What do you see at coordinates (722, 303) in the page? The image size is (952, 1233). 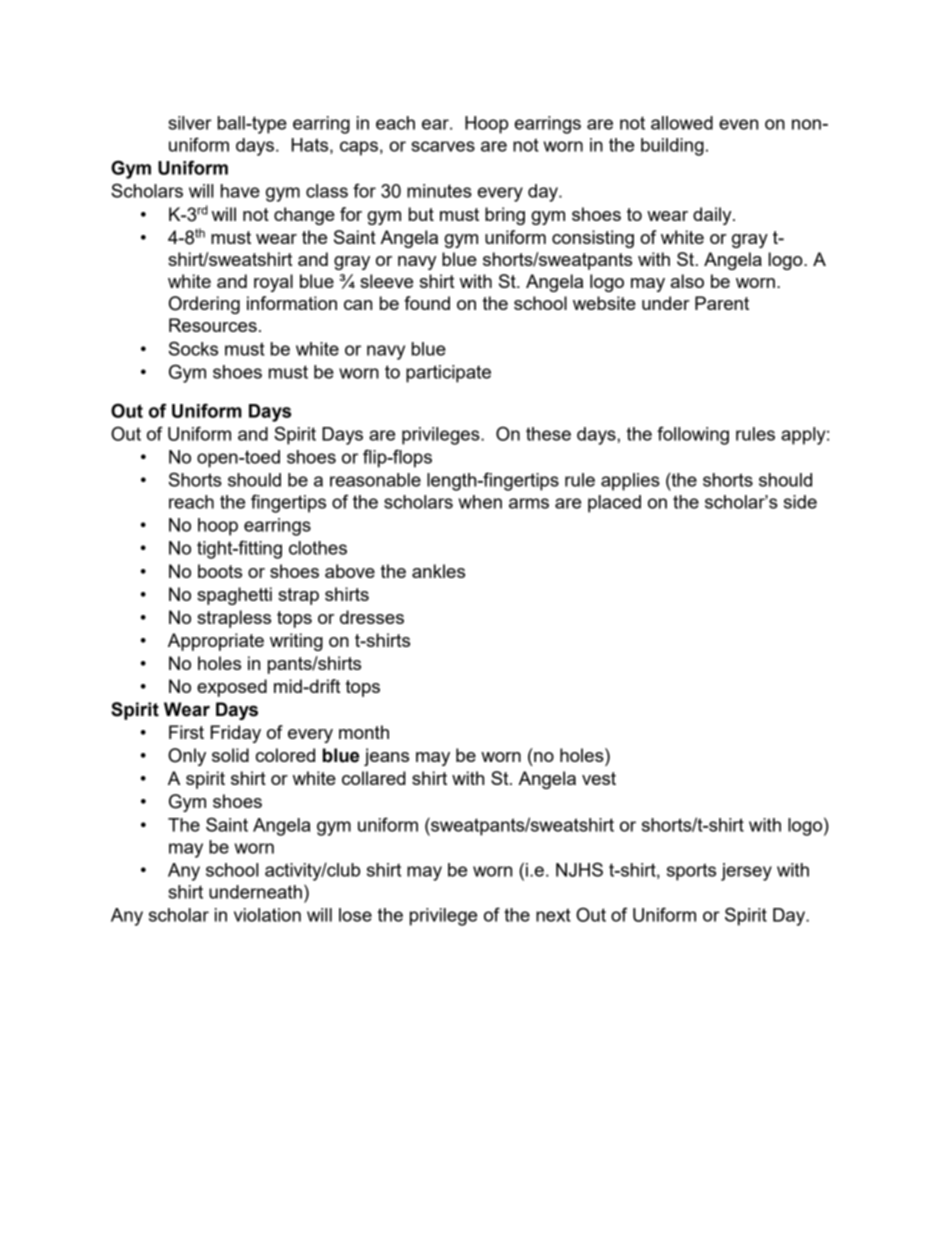 I see `Parent` at bounding box center [722, 303].
